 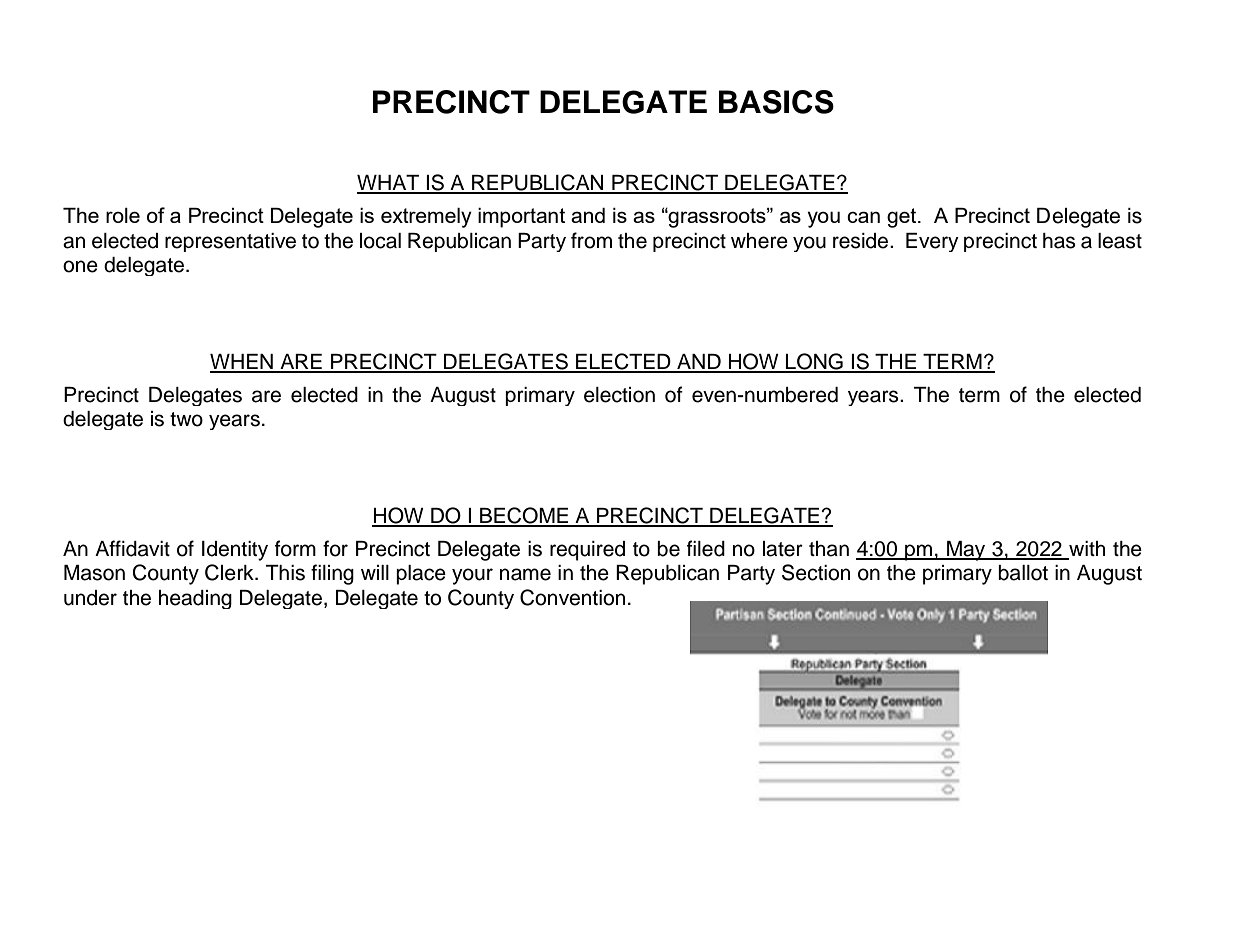 What do you see at coordinates (591, 240) in the image?
I see `from` at bounding box center [591, 240].
